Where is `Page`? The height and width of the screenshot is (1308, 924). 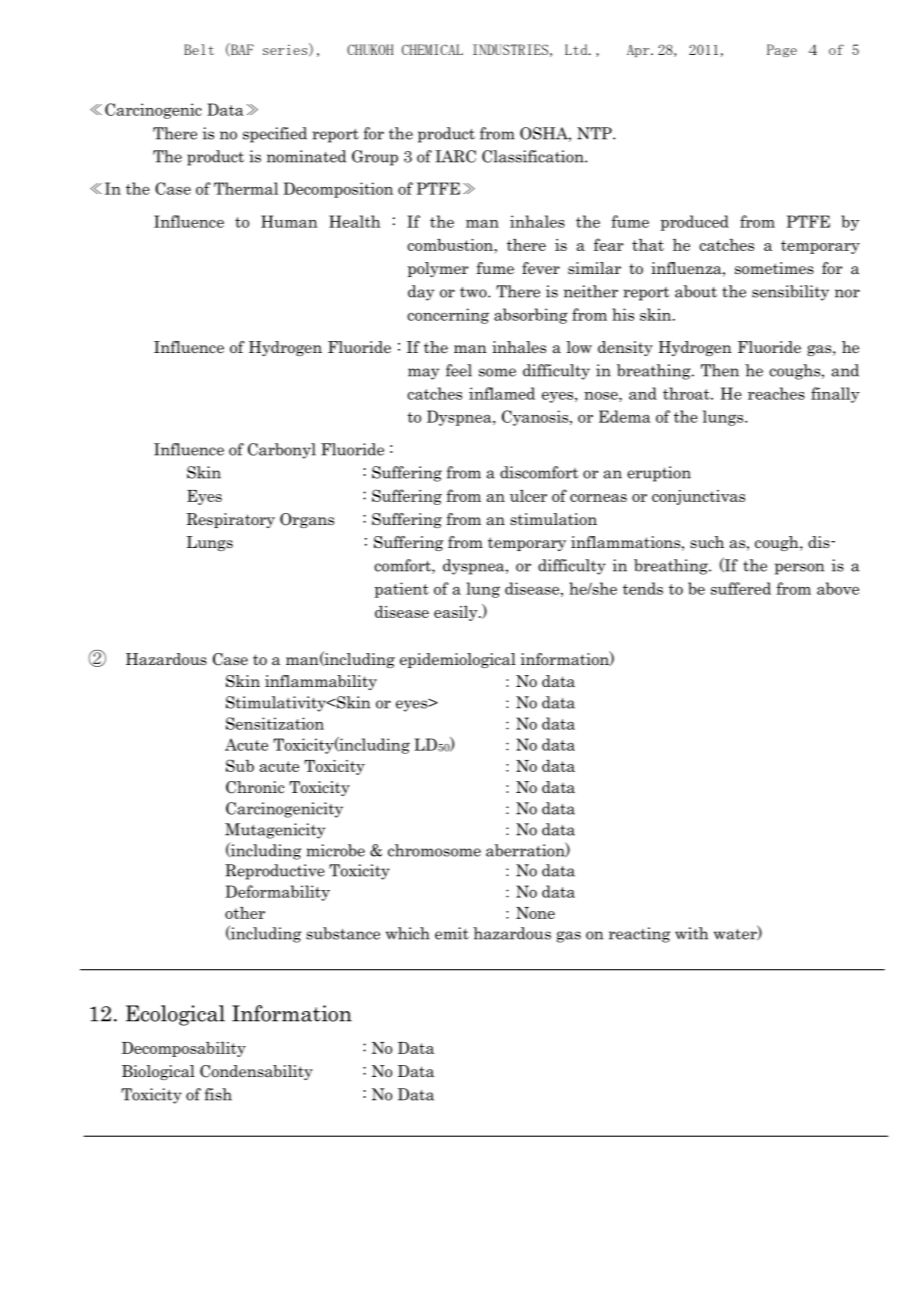 Page is located at coordinates (782, 50).
